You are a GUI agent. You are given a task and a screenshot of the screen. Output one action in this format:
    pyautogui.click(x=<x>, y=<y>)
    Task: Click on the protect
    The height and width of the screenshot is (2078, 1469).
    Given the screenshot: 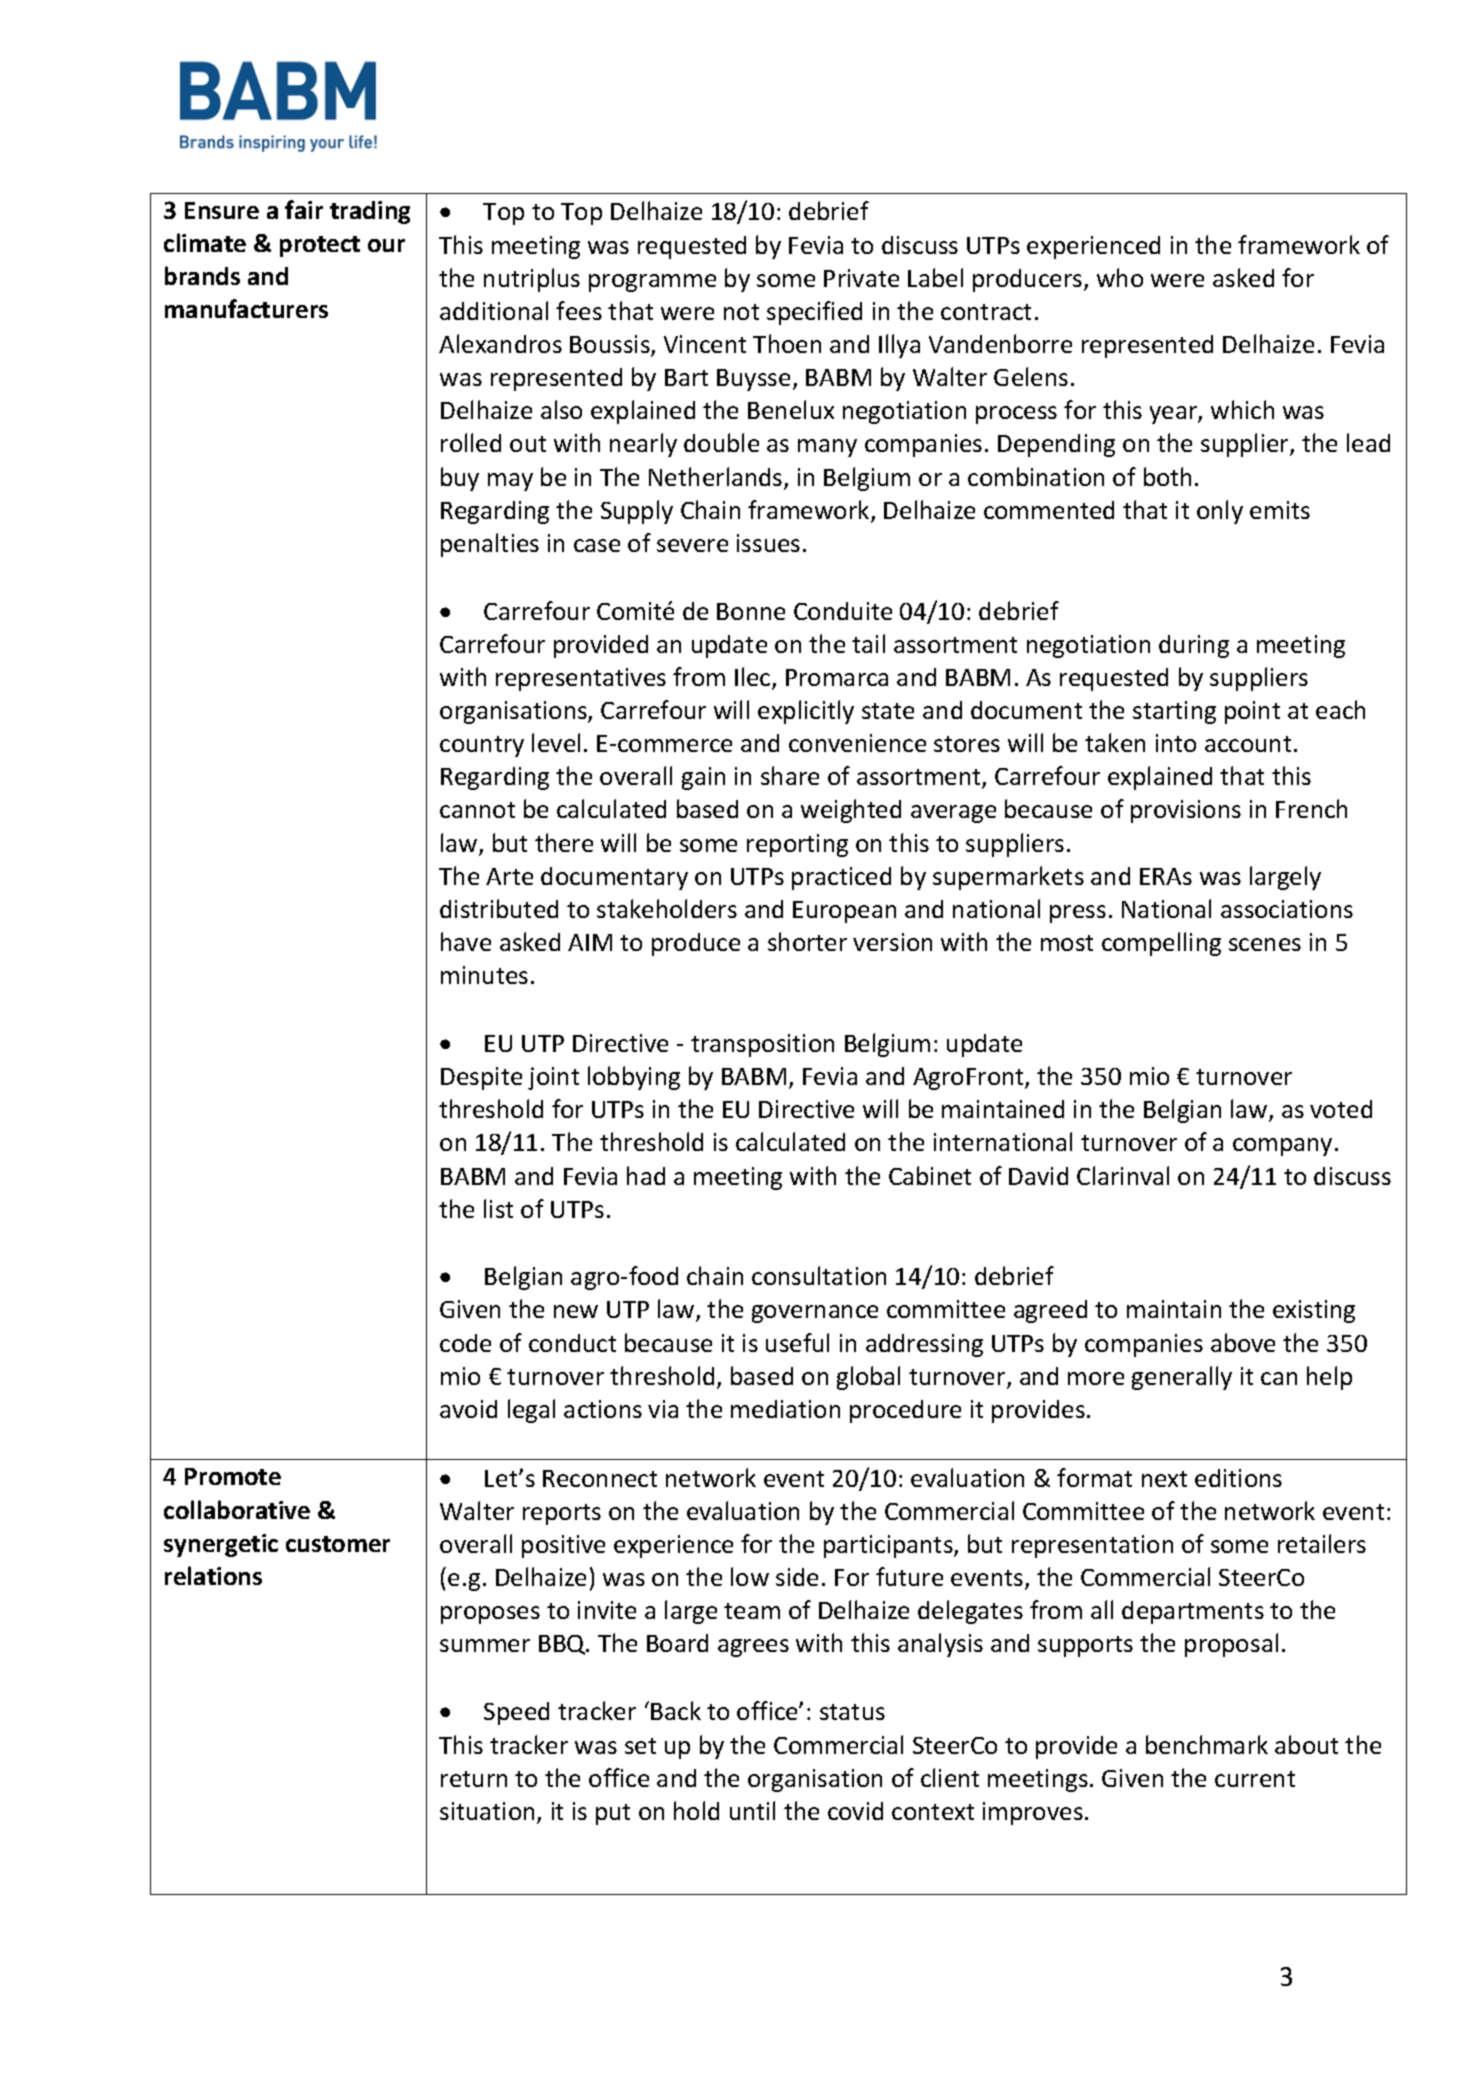 What is the action you would take?
    pyautogui.click(x=320, y=246)
